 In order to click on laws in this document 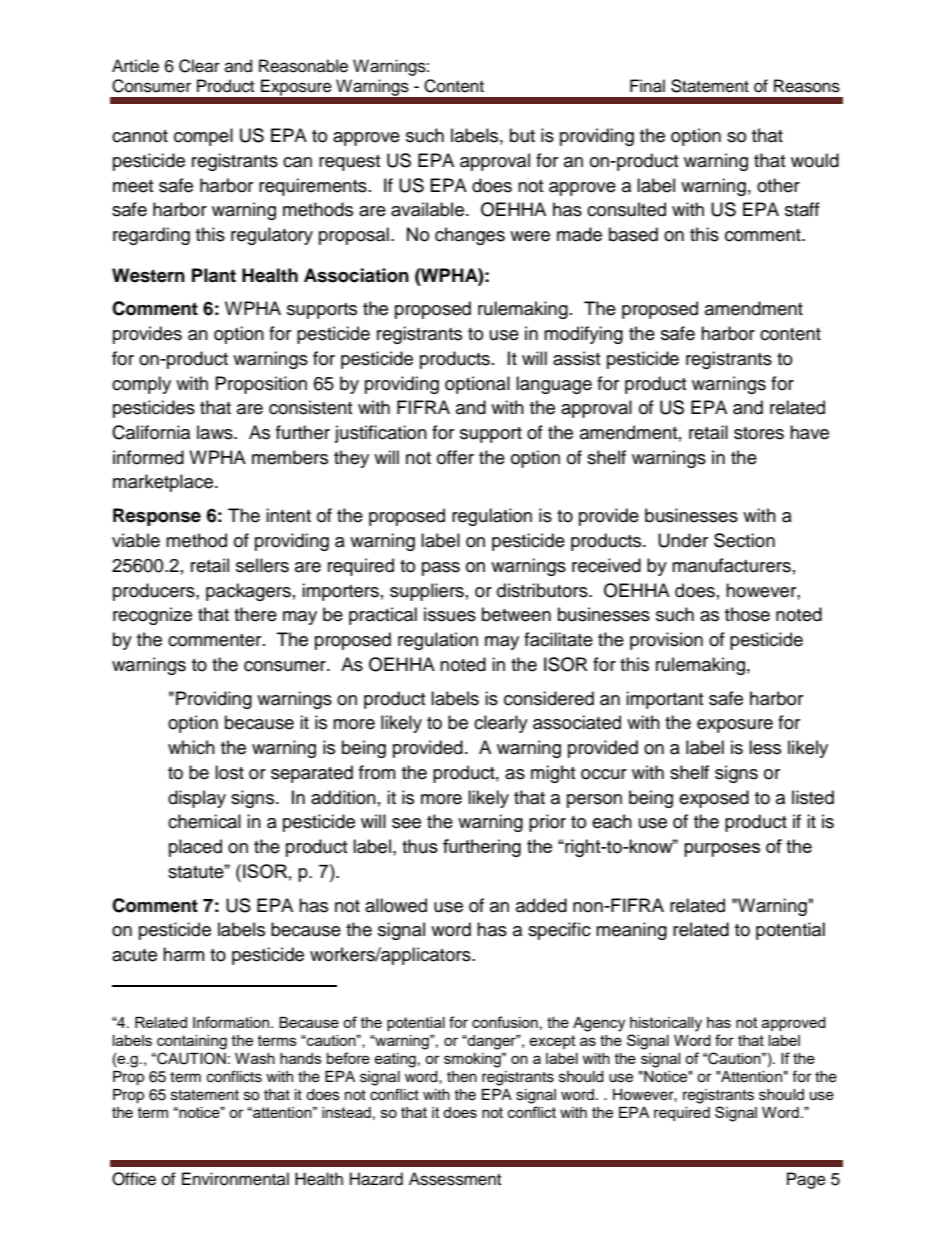, I will do `click(216, 432)`.
